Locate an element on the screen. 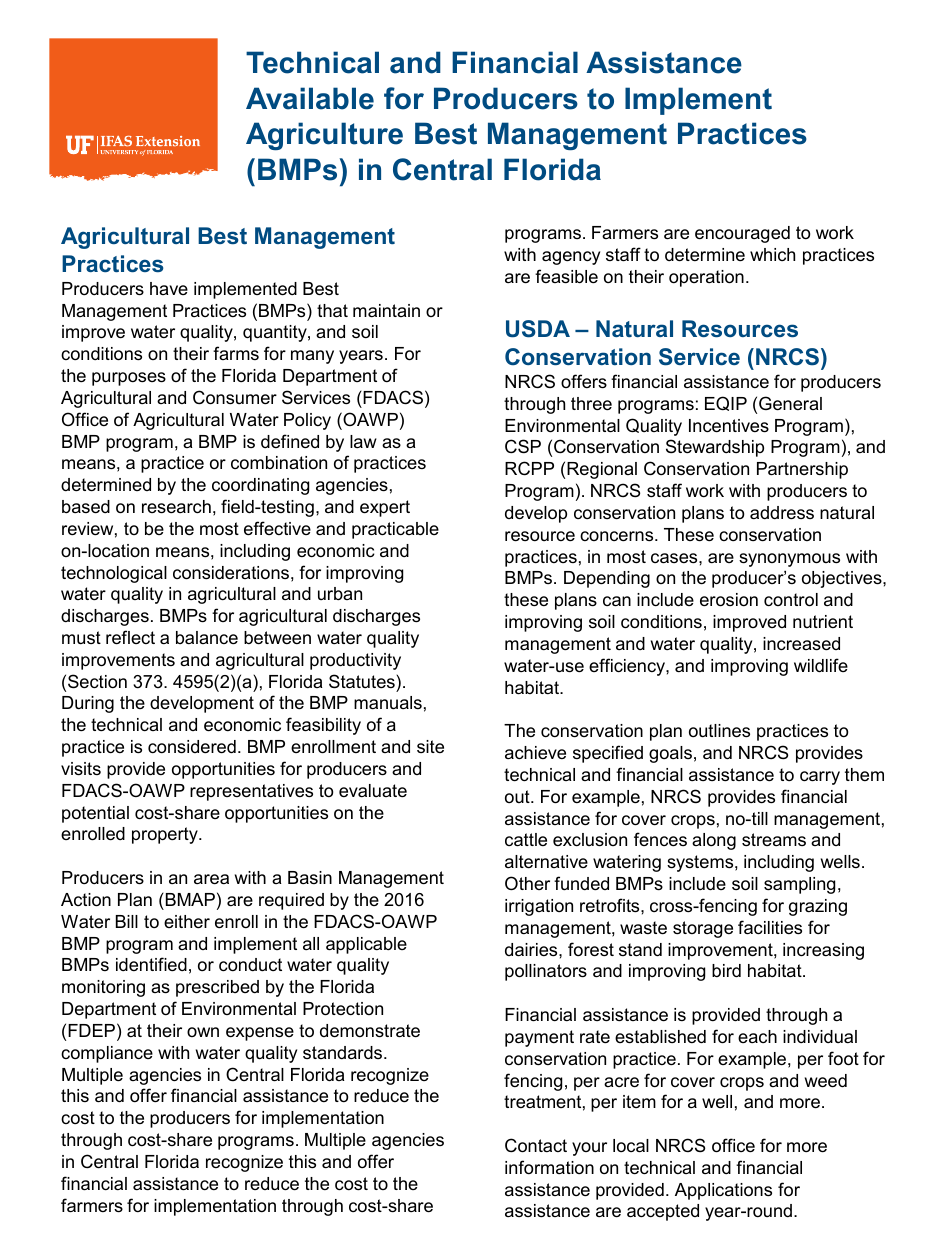  Available is located at coordinates (310, 98).
